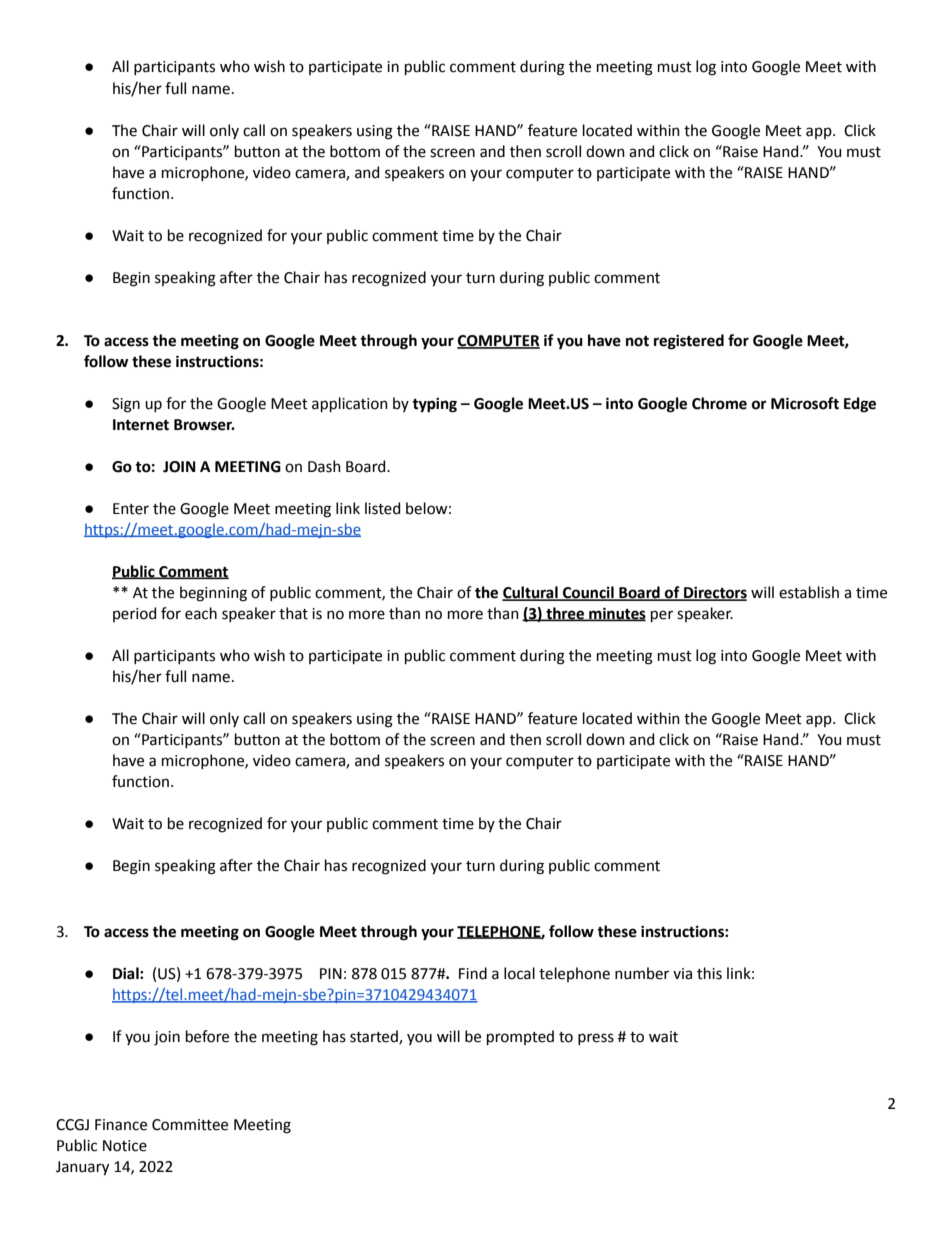 The width and height of the screenshot is (952, 1233). I want to click on Cultural, so click(531, 593).
